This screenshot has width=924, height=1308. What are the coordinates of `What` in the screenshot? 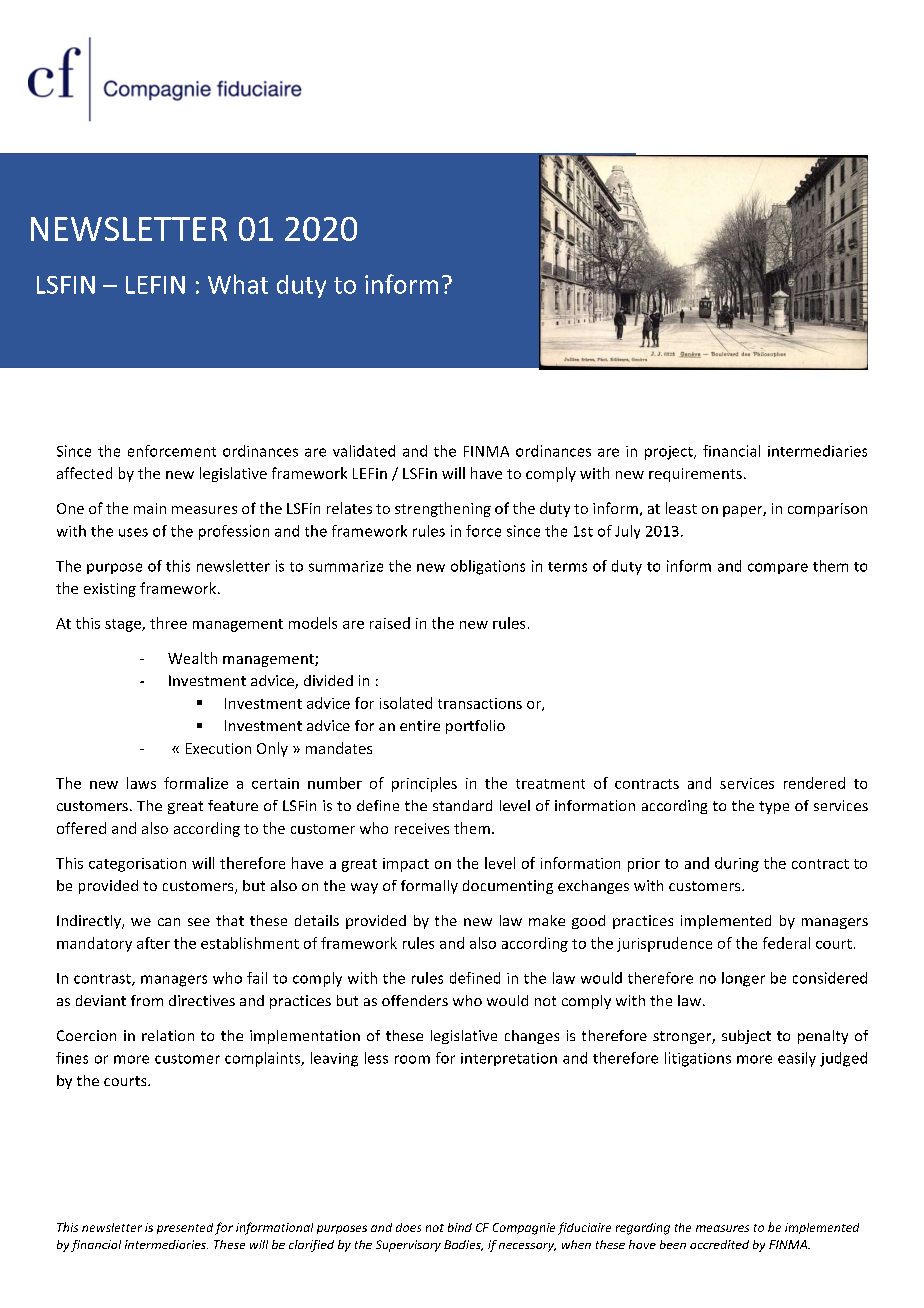 It's located at (238, 284).
